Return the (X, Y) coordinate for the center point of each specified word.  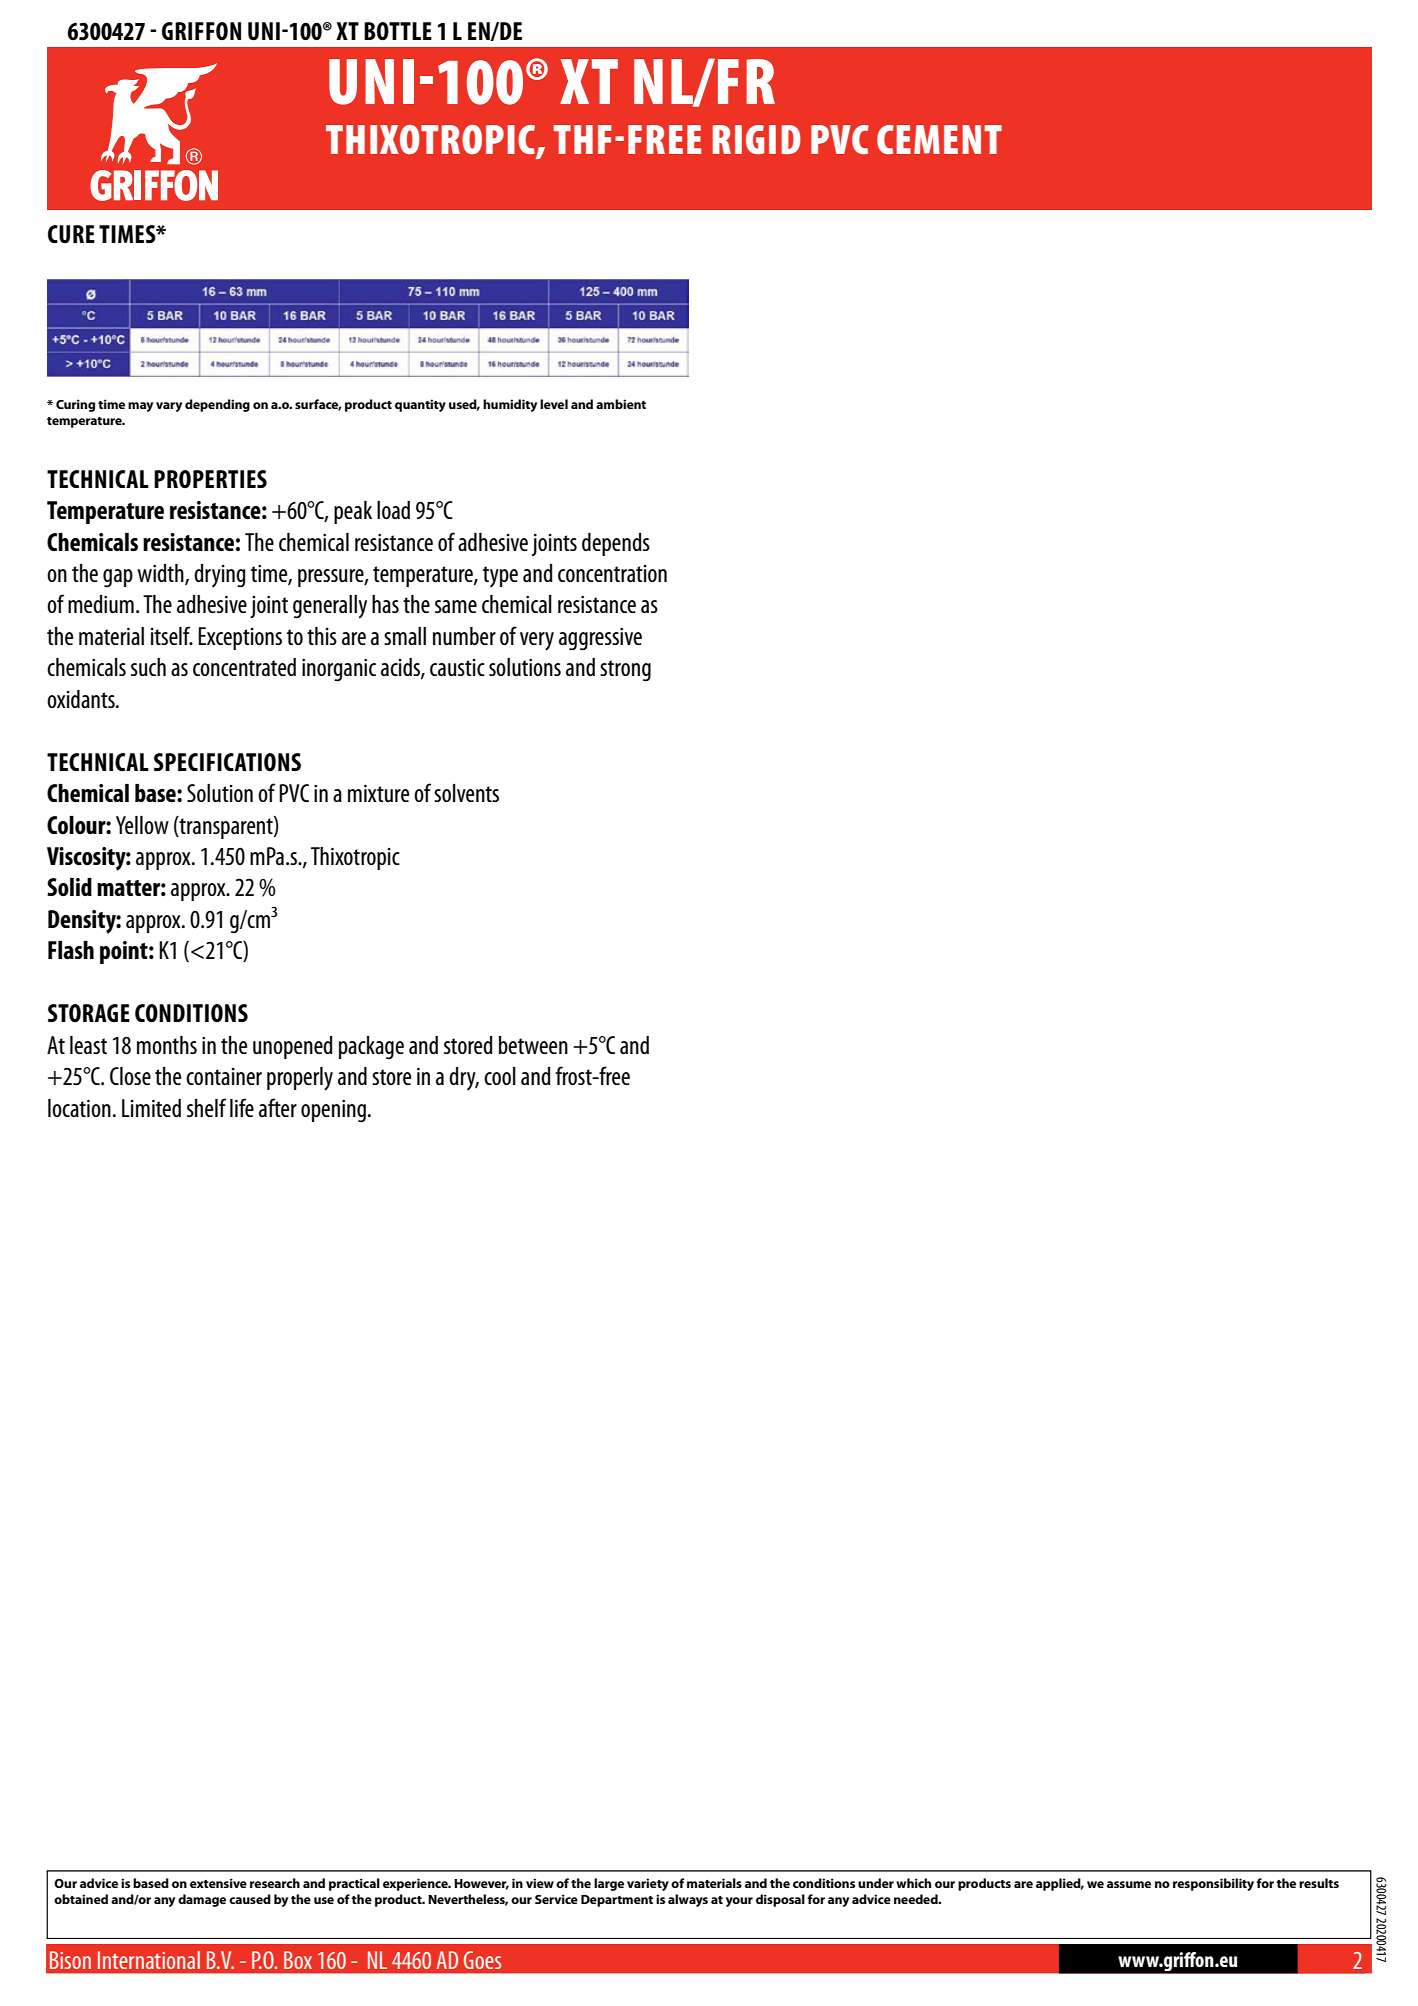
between (533, 1045)
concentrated (244, 667)
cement (939, 139)
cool (500, 1076)
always (688, 1900)
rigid (757, 139)
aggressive (600, 639)
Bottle (398, 31)
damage (202, 1900)
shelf (206, 1107)
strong (625, 671)
